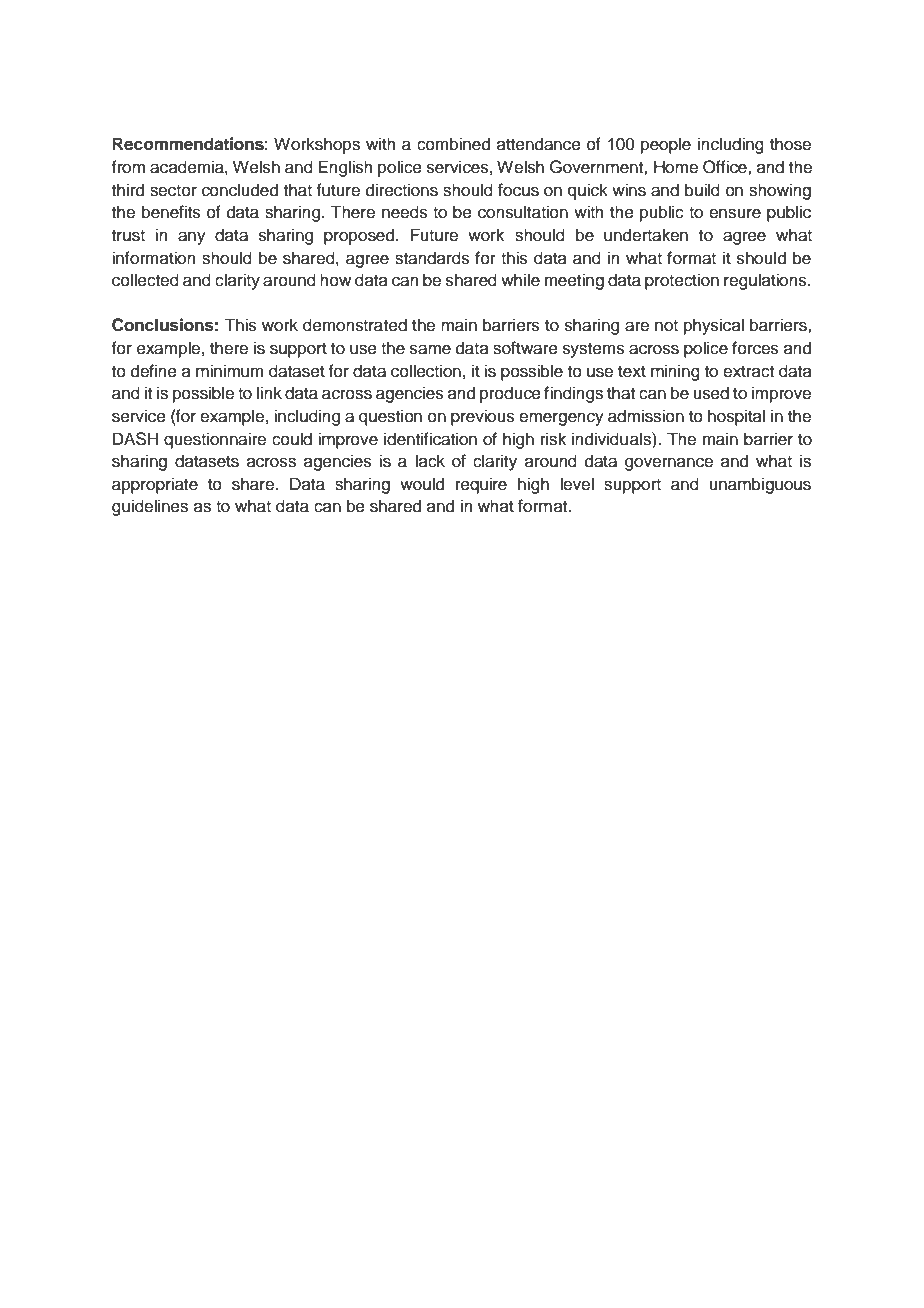  Describe the element at coordinates (155, 485) in the page. I see `appropriate` at that location.
